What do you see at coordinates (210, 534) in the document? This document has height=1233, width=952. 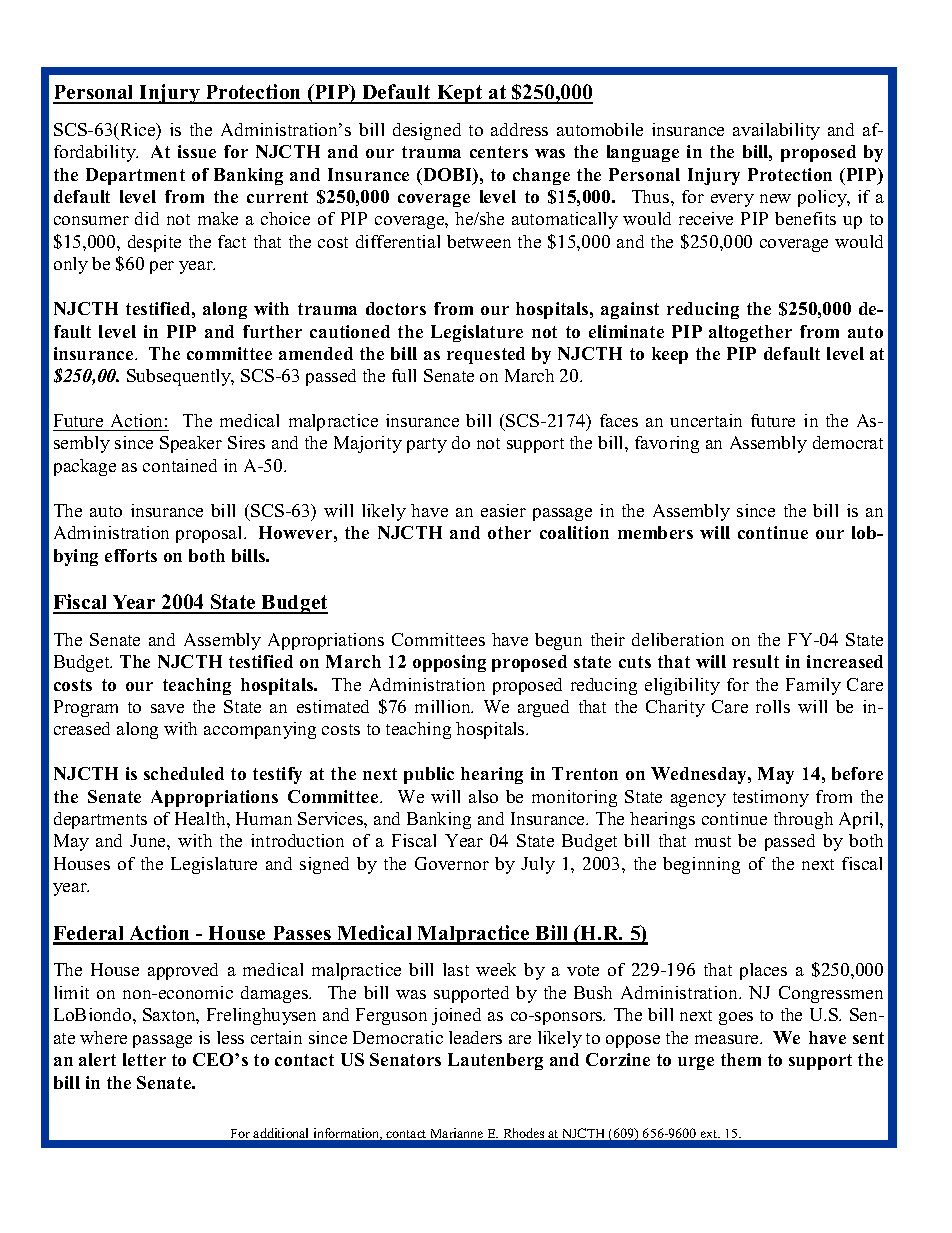 I see `proposal` at bounding box center [210, 534].
